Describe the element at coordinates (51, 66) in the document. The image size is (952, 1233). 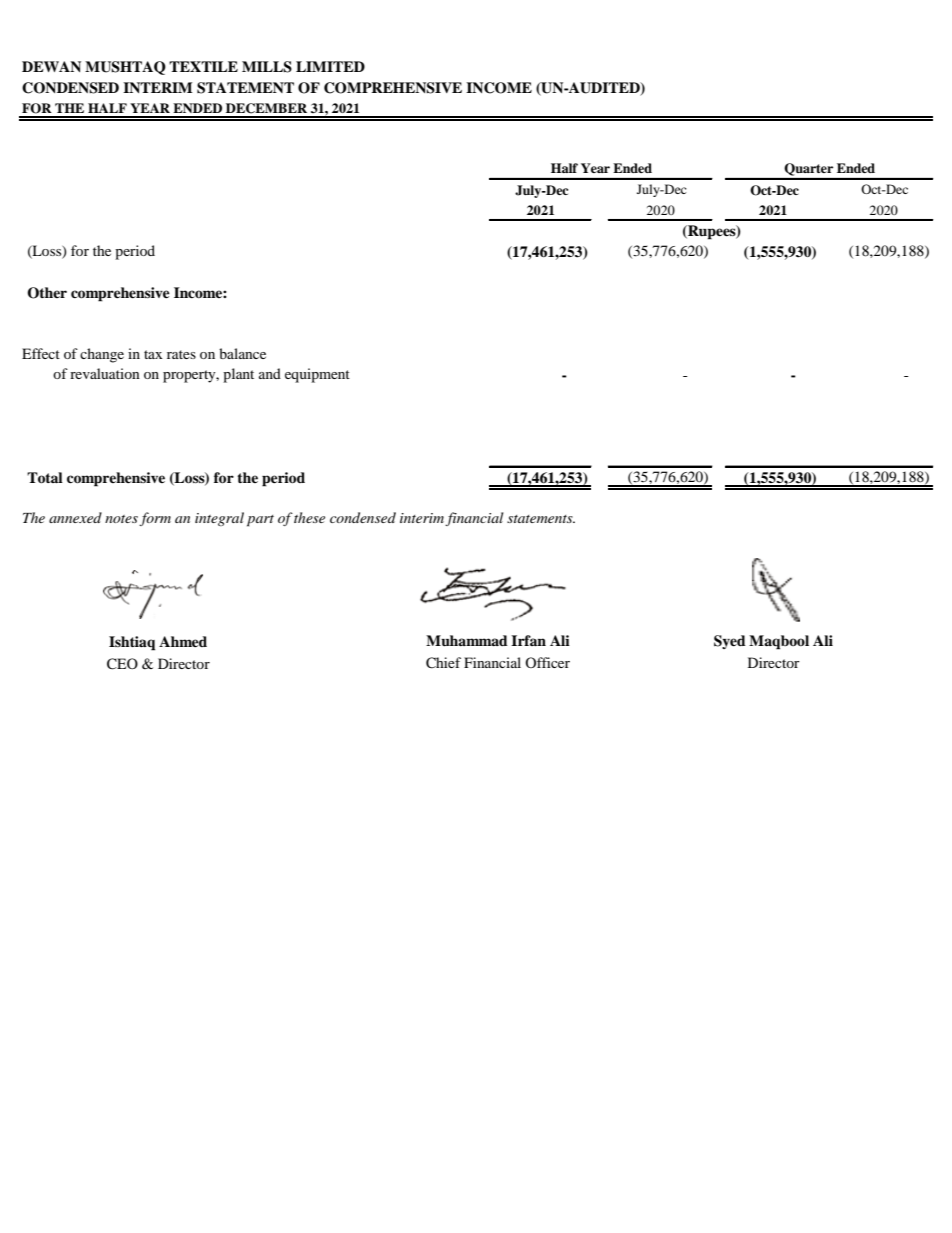
I see `DEWAN` at that location.
